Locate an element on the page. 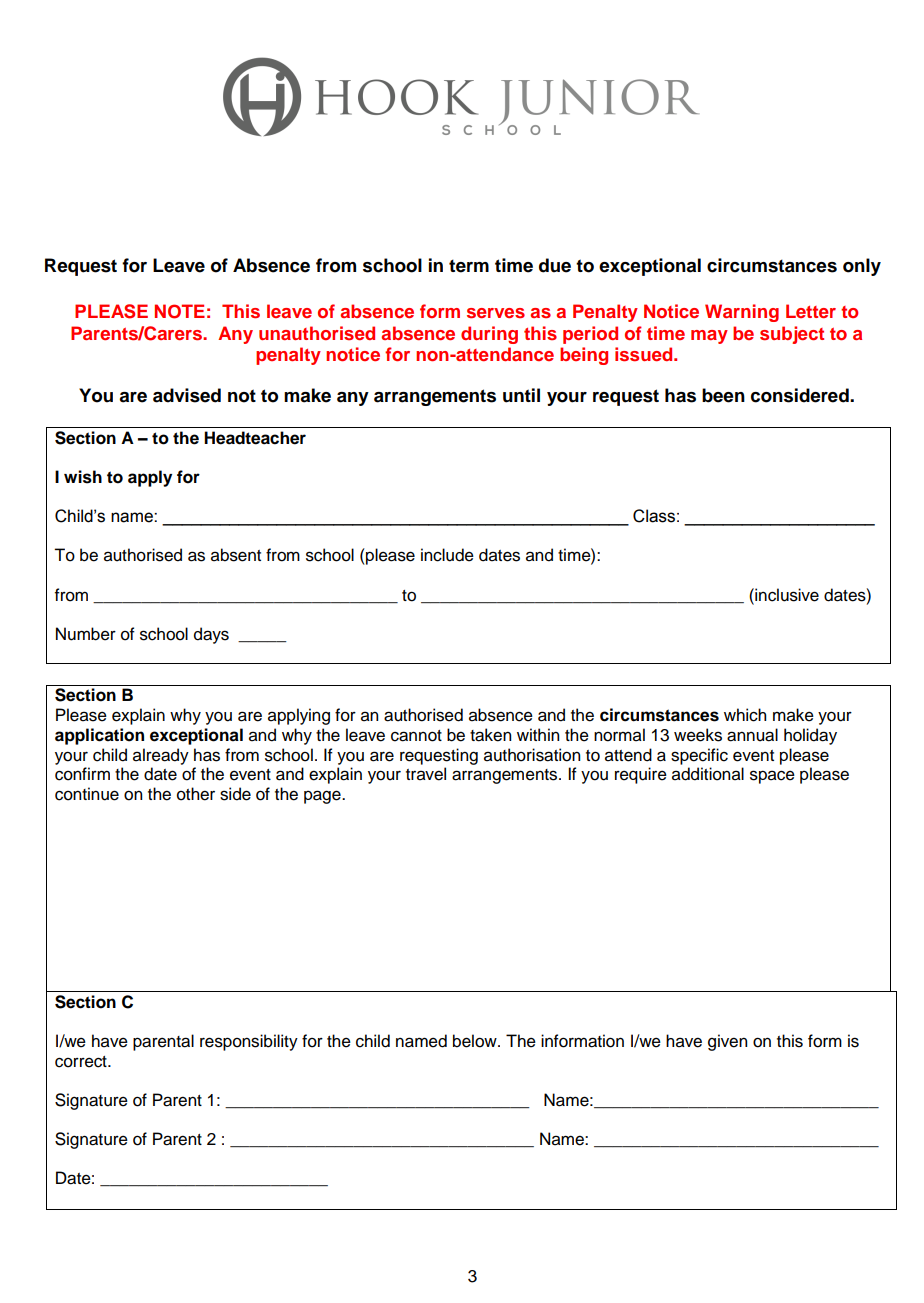 This image has width=924, height=1303. other is located at coordinates (196, 794).
